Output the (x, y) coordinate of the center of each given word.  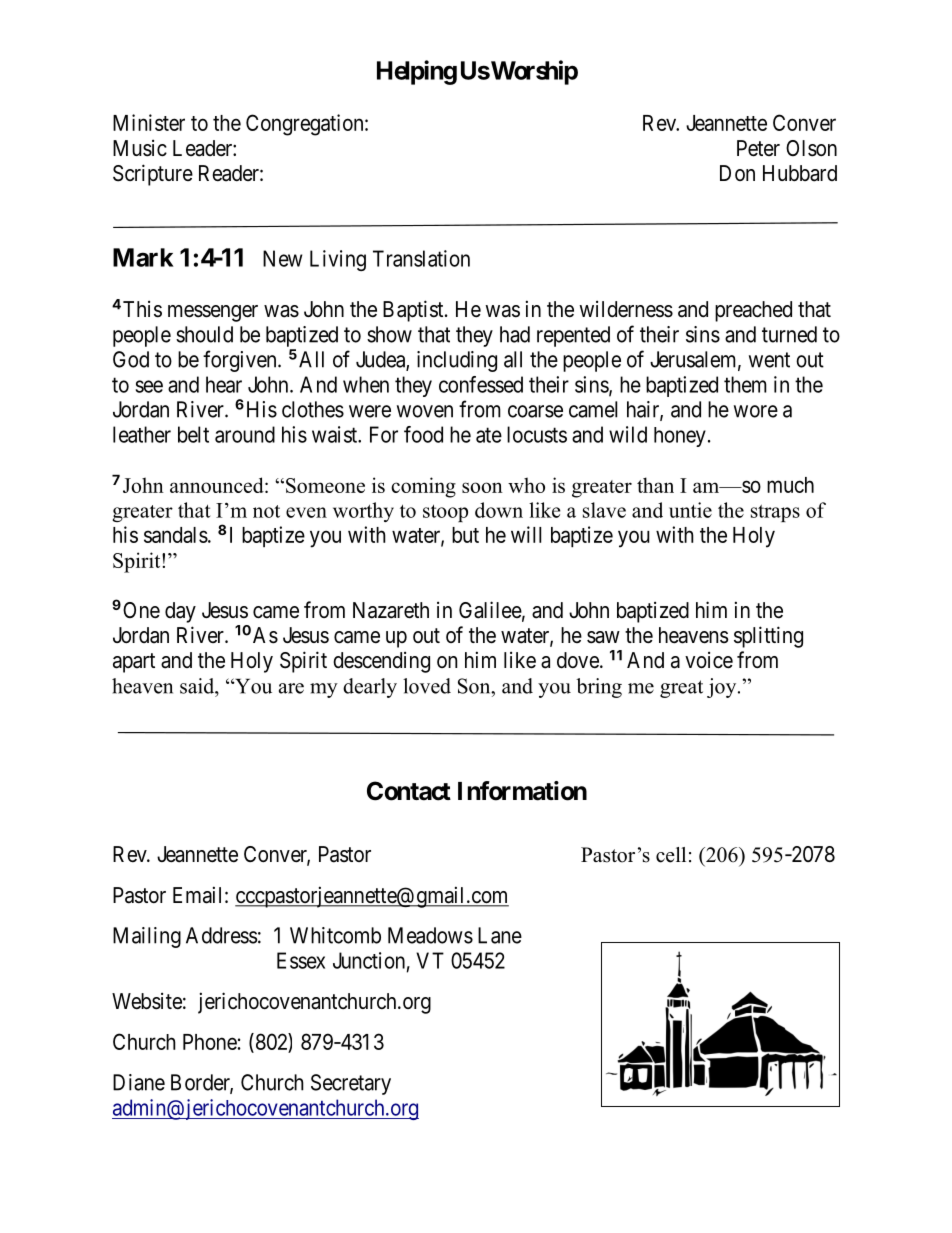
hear (224, 384)
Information (522, 791)
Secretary (351, 1084)
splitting (768, 637)
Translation (421, 258)
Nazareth (391, 610)
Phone (210, 1042)
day (180, 612)
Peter (758, 148)
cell (671, 855)
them (745, 384)
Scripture (153, 175)
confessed (481, 384)
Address (221, 935)
